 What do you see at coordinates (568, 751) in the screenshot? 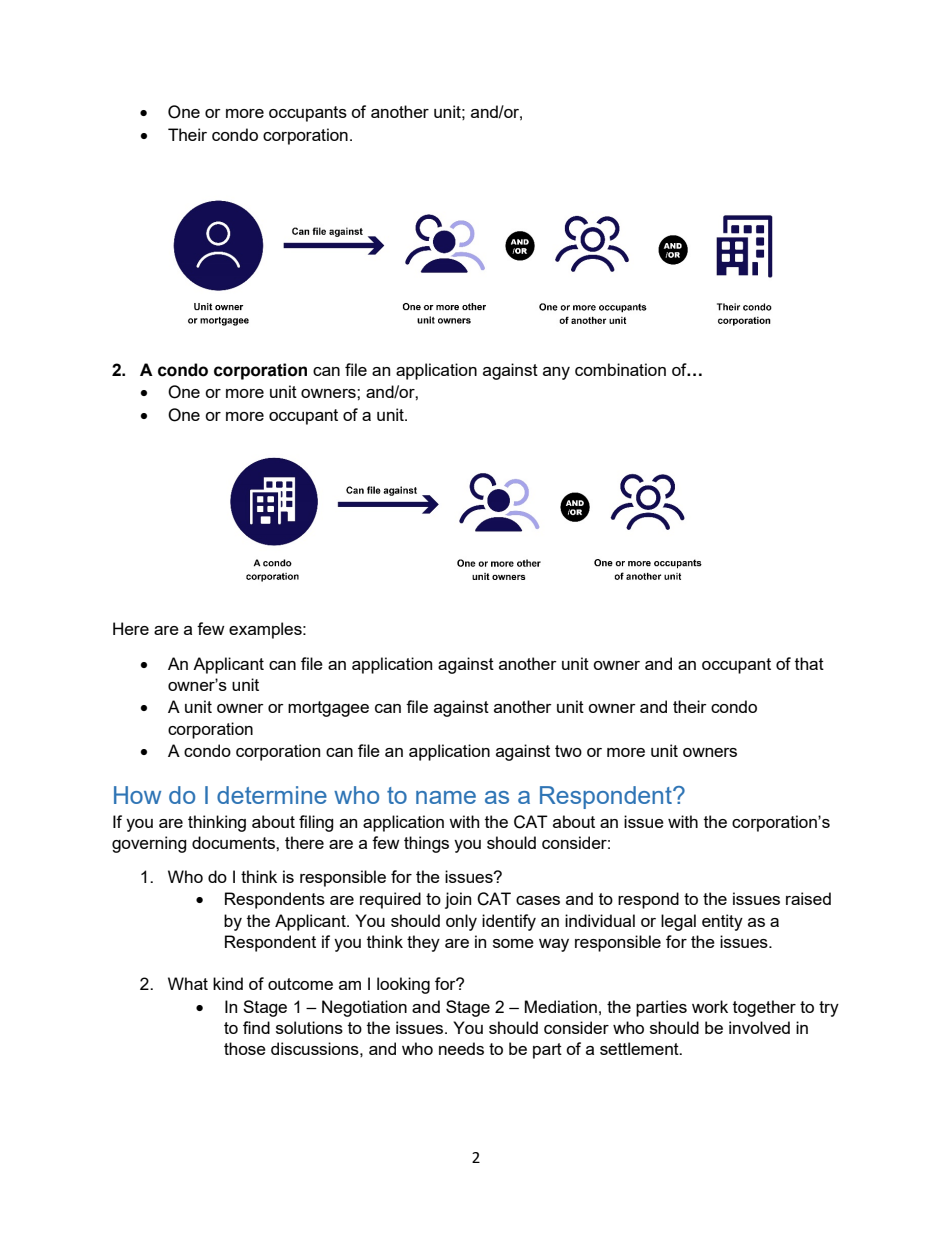
I see `two` at bounding box center [568, 751].
